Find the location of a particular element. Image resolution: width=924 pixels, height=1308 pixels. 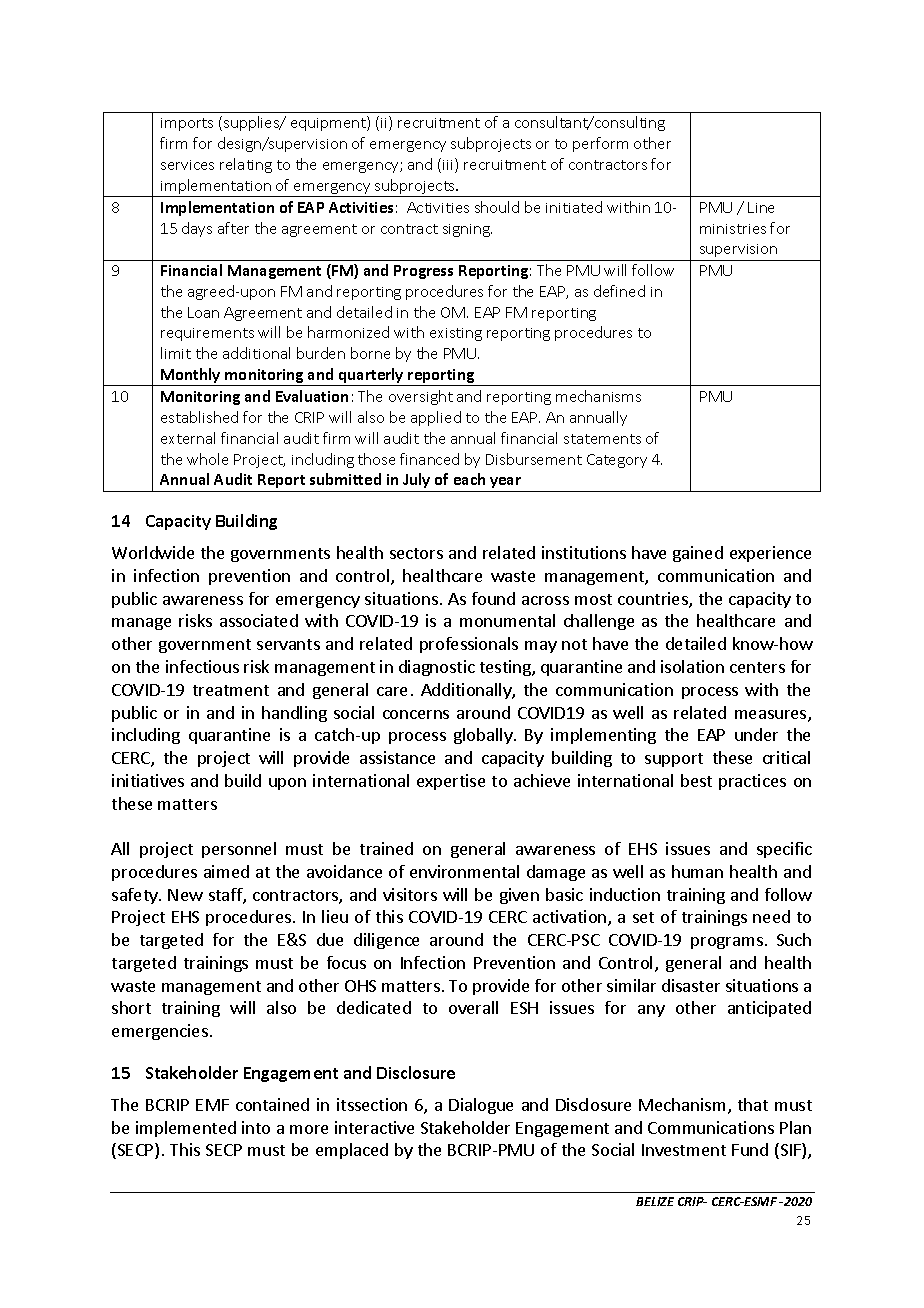

Dialogue is located at coordinates (481, 1106).
